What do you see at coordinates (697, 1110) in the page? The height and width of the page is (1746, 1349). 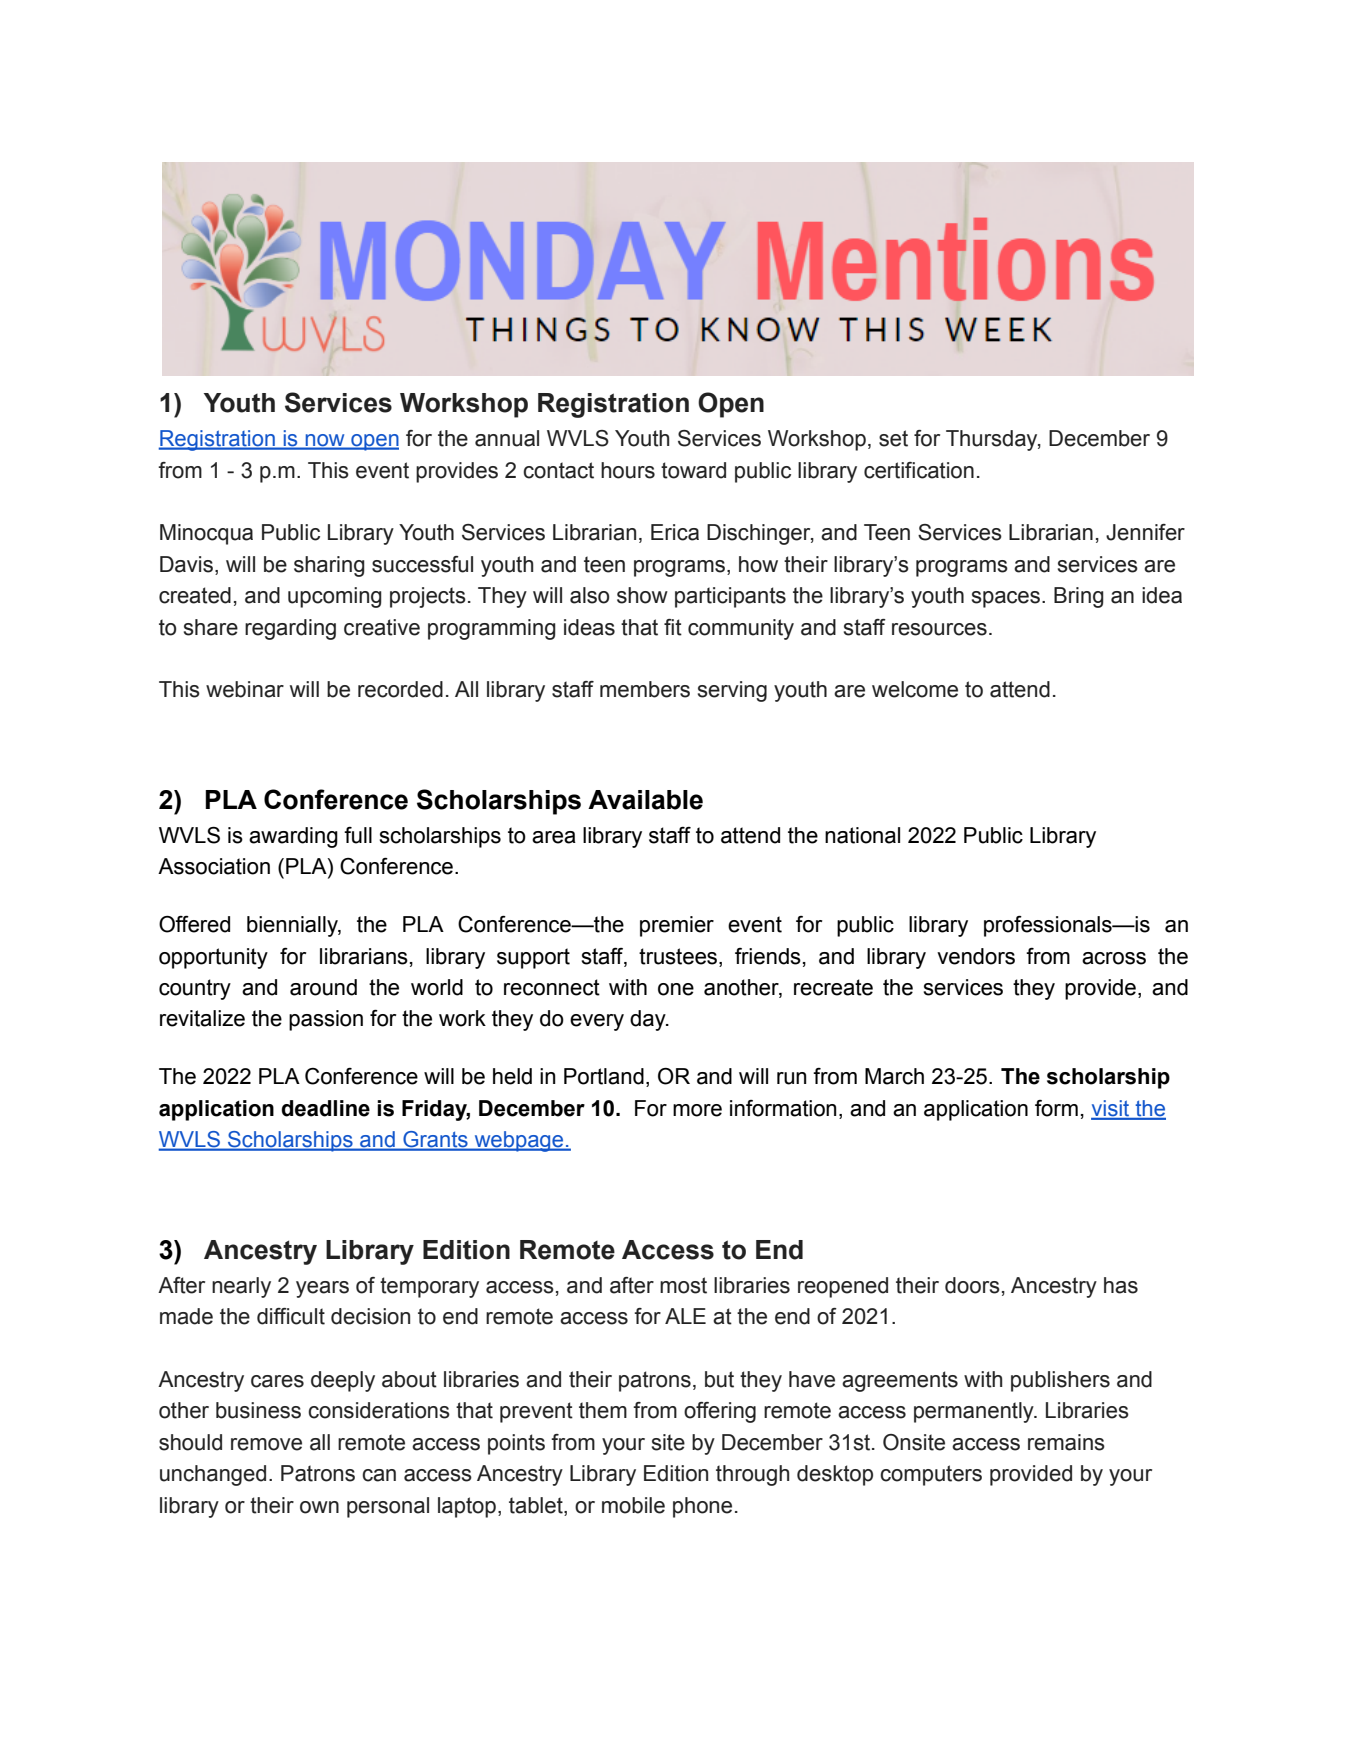 I see `more` at bounding box center [697, 1110].
